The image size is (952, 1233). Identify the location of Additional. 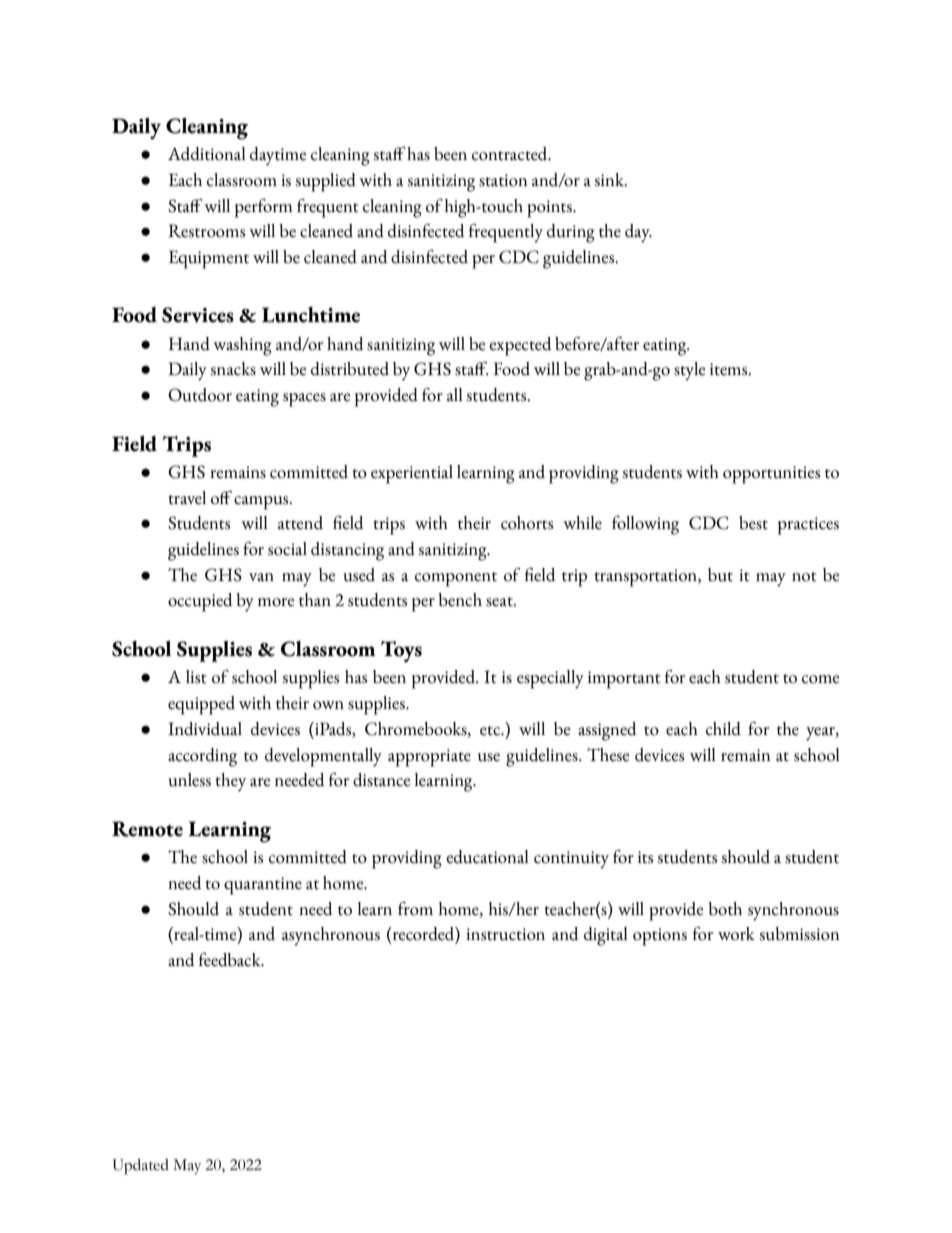
(207, 154).
